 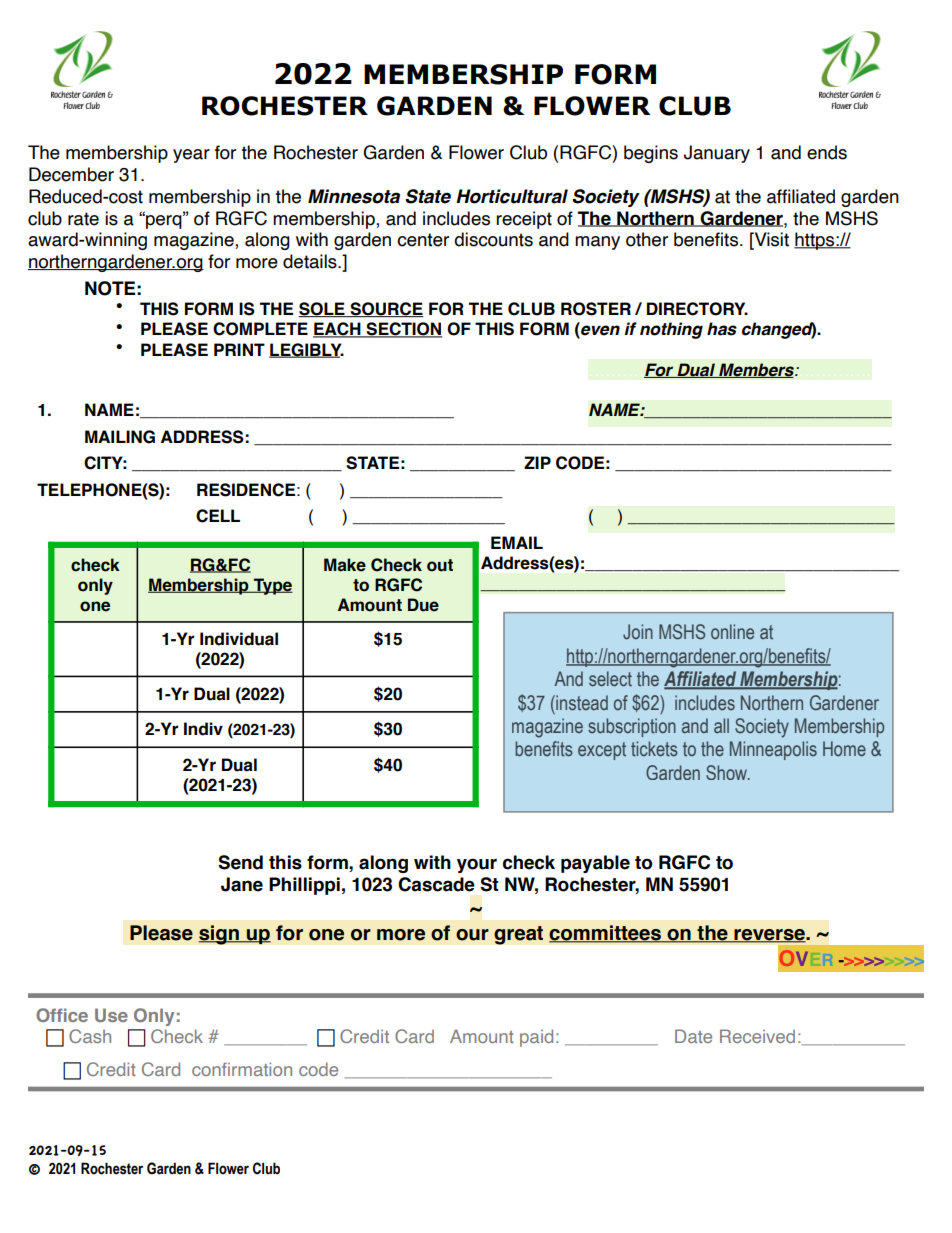 What do you see at coordinates (423, 605) in the image?
I see `Due` at bounding box center [423, 605].
